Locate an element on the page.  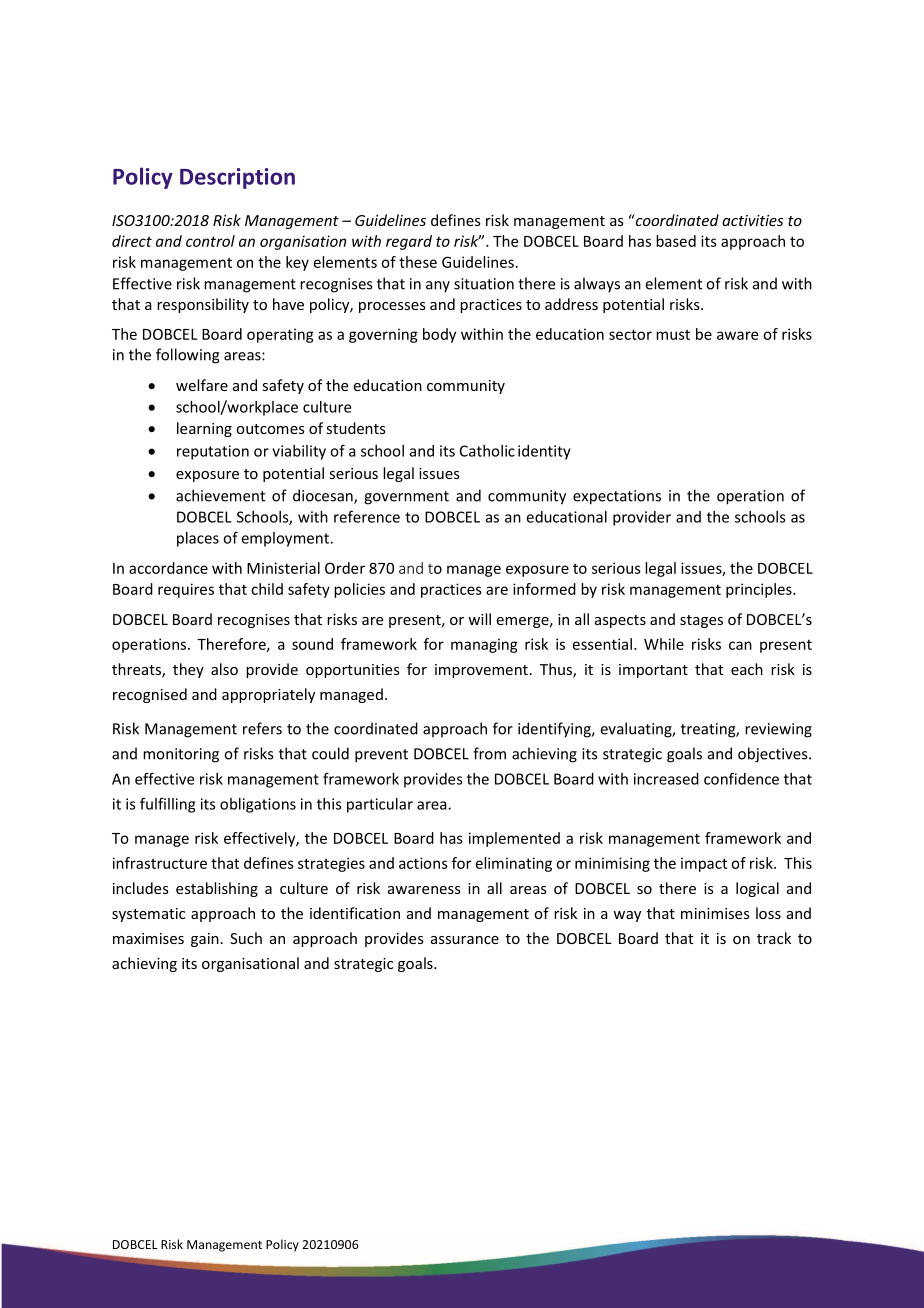
regard is located at coordinates (409, 242).
